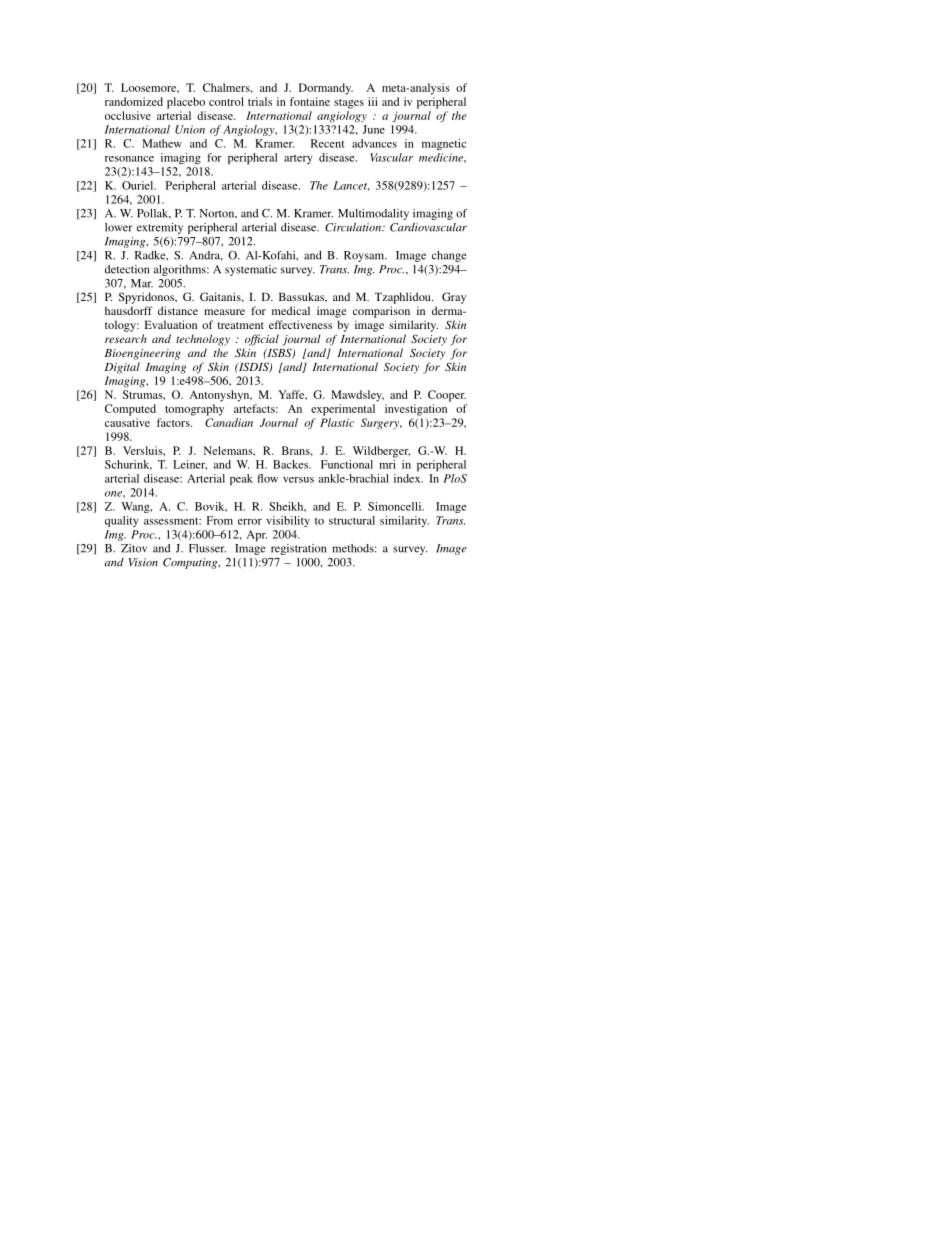 This screenshot has height=1233, width=952. I want to click on research, so click(126, 338).
